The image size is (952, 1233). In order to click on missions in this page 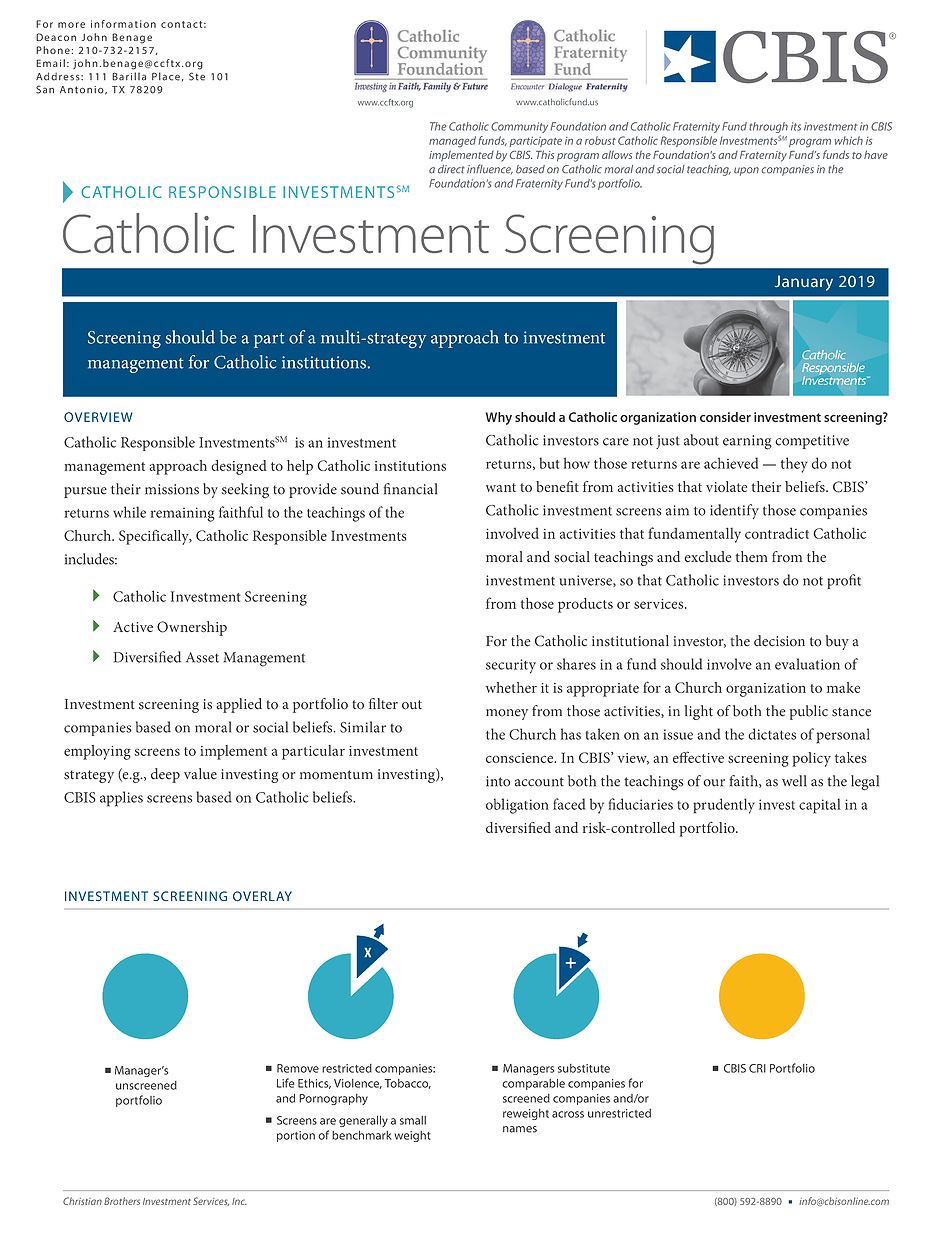, I will do `click(172, 489)`.
